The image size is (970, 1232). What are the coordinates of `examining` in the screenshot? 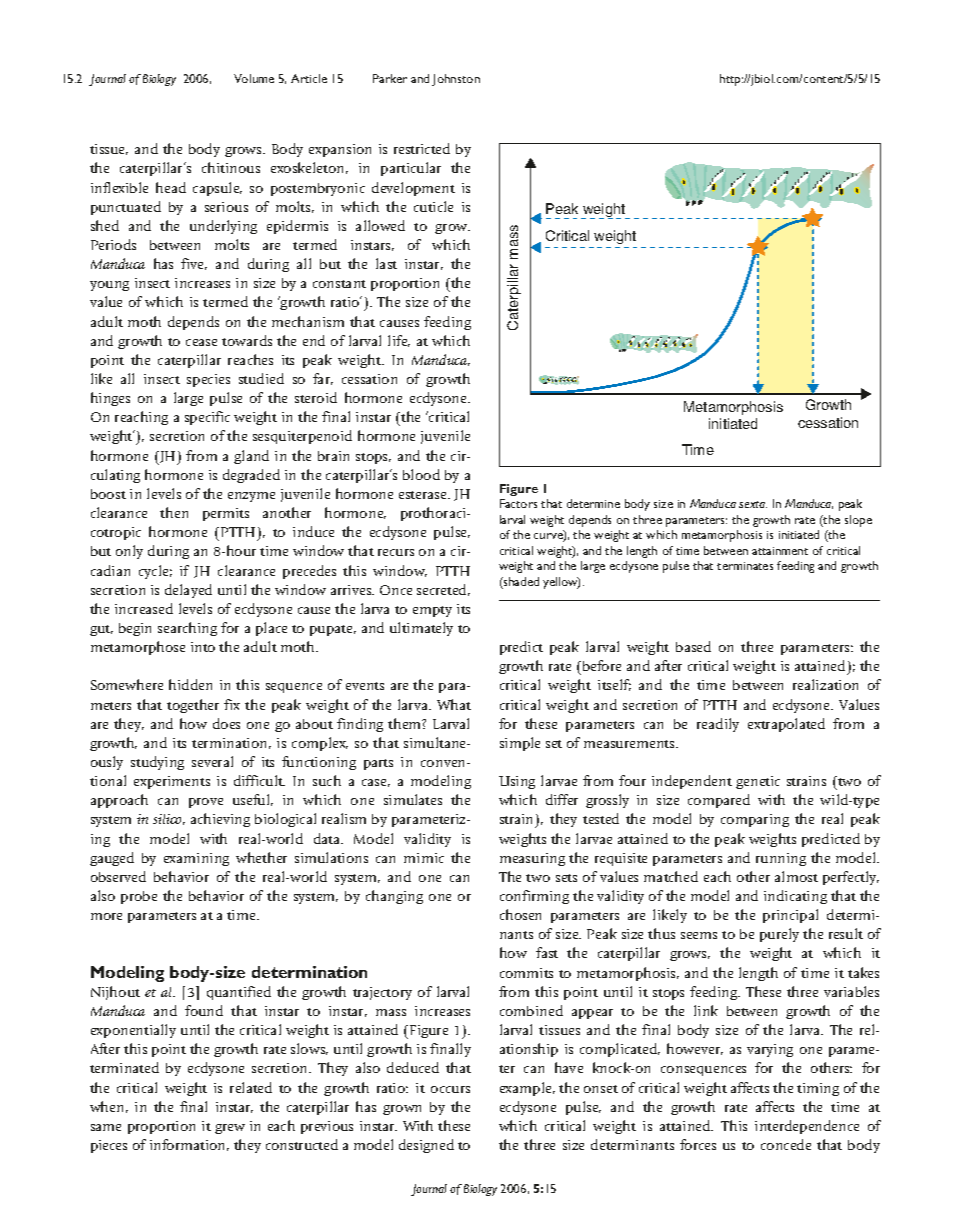 It's located at (196, 859).
